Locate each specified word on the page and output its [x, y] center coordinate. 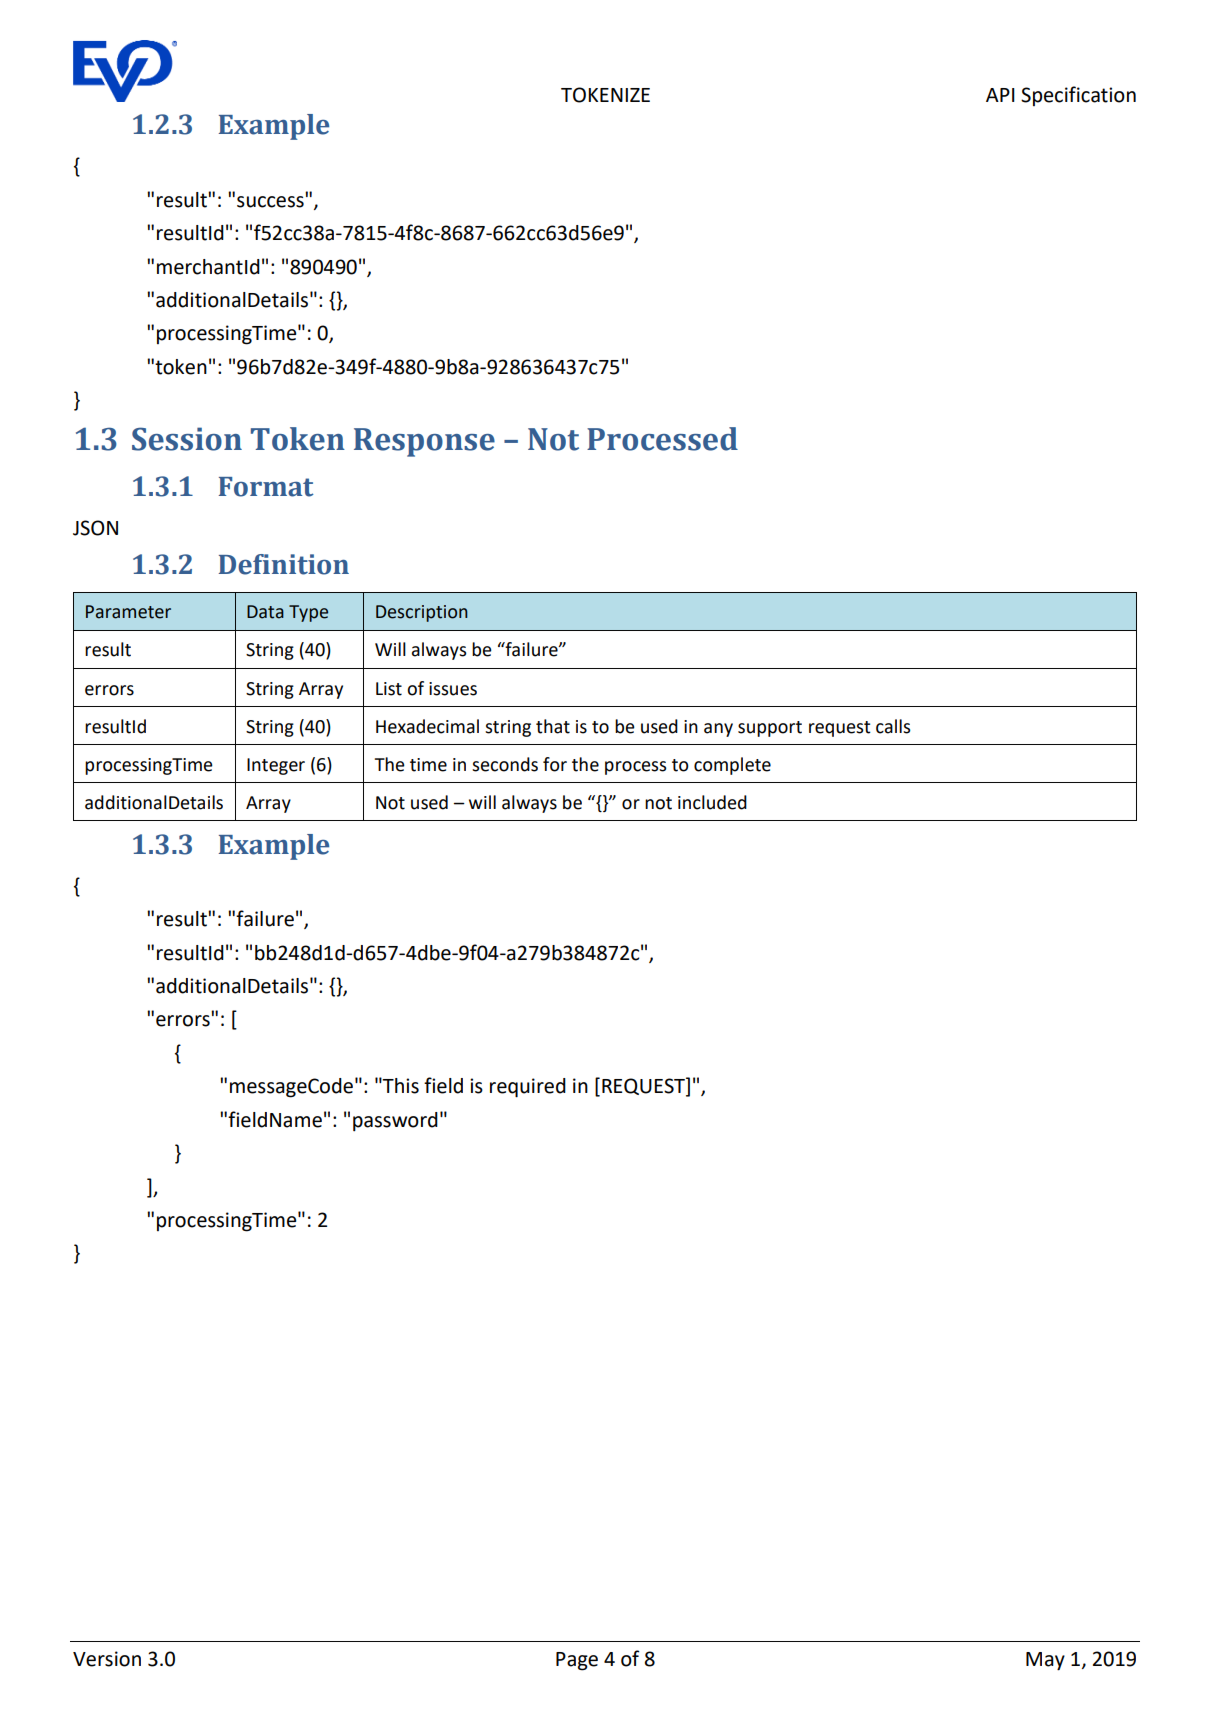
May [1045, 1661]
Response [424, 442]
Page [577, 1661]
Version [107, 1659]
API [1000, 95]
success [270, 202]
